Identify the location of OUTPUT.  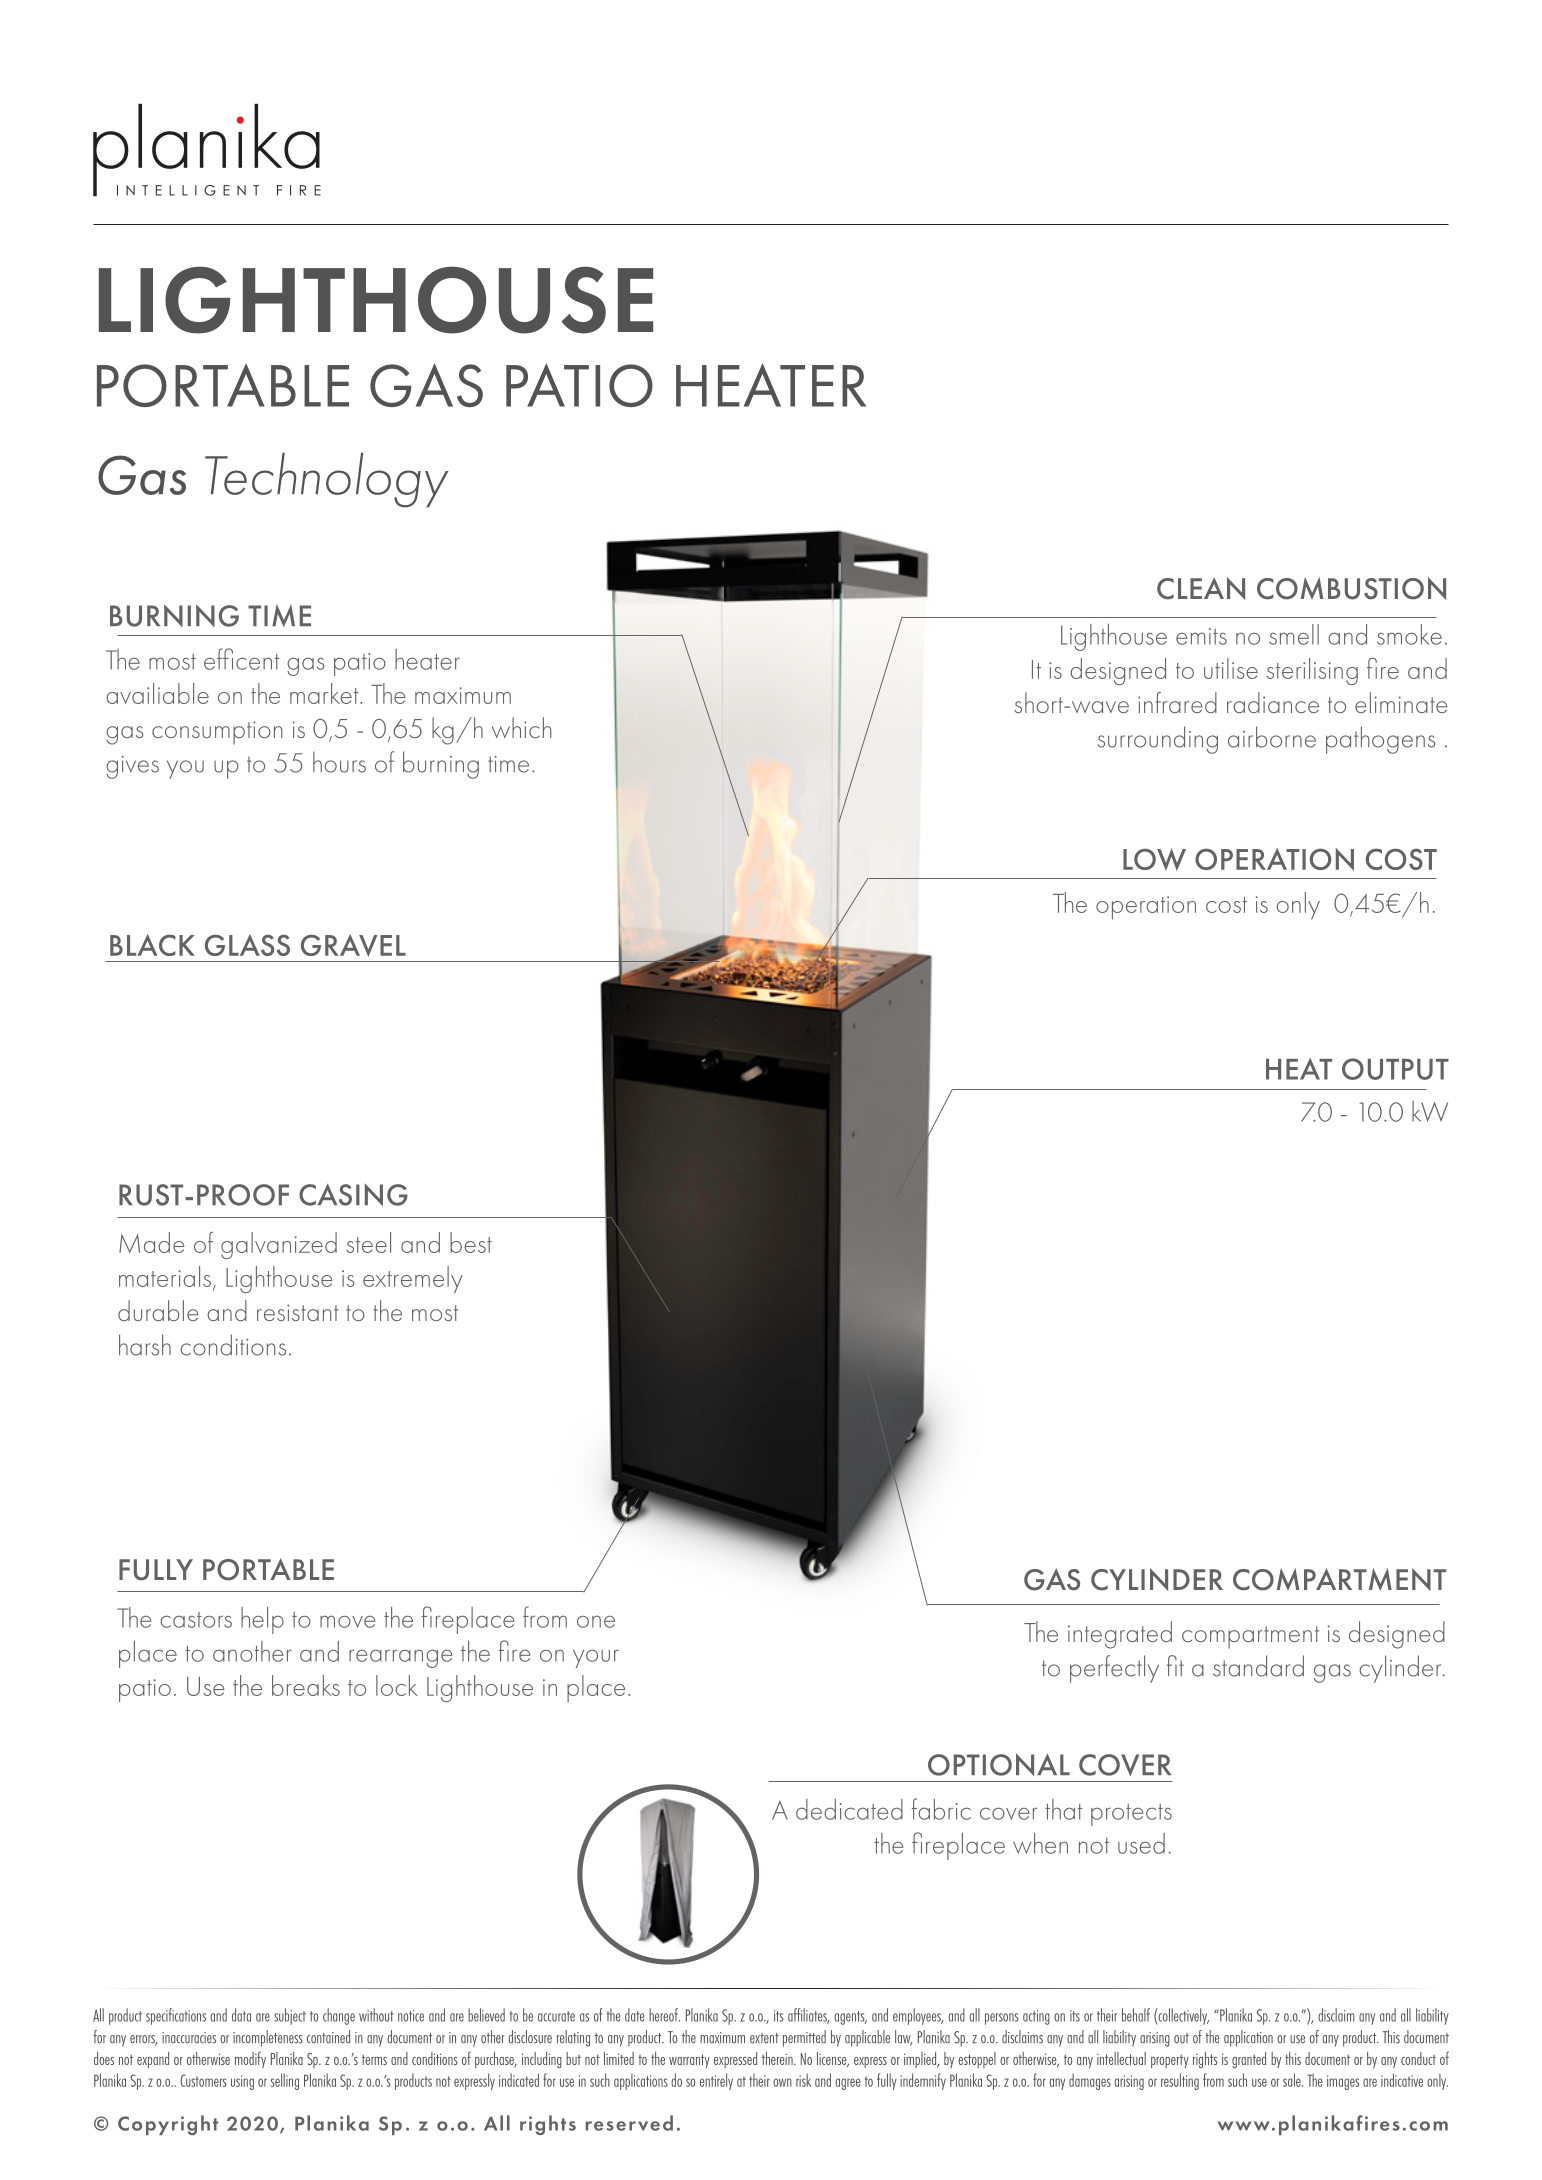
(1395, 1069).
